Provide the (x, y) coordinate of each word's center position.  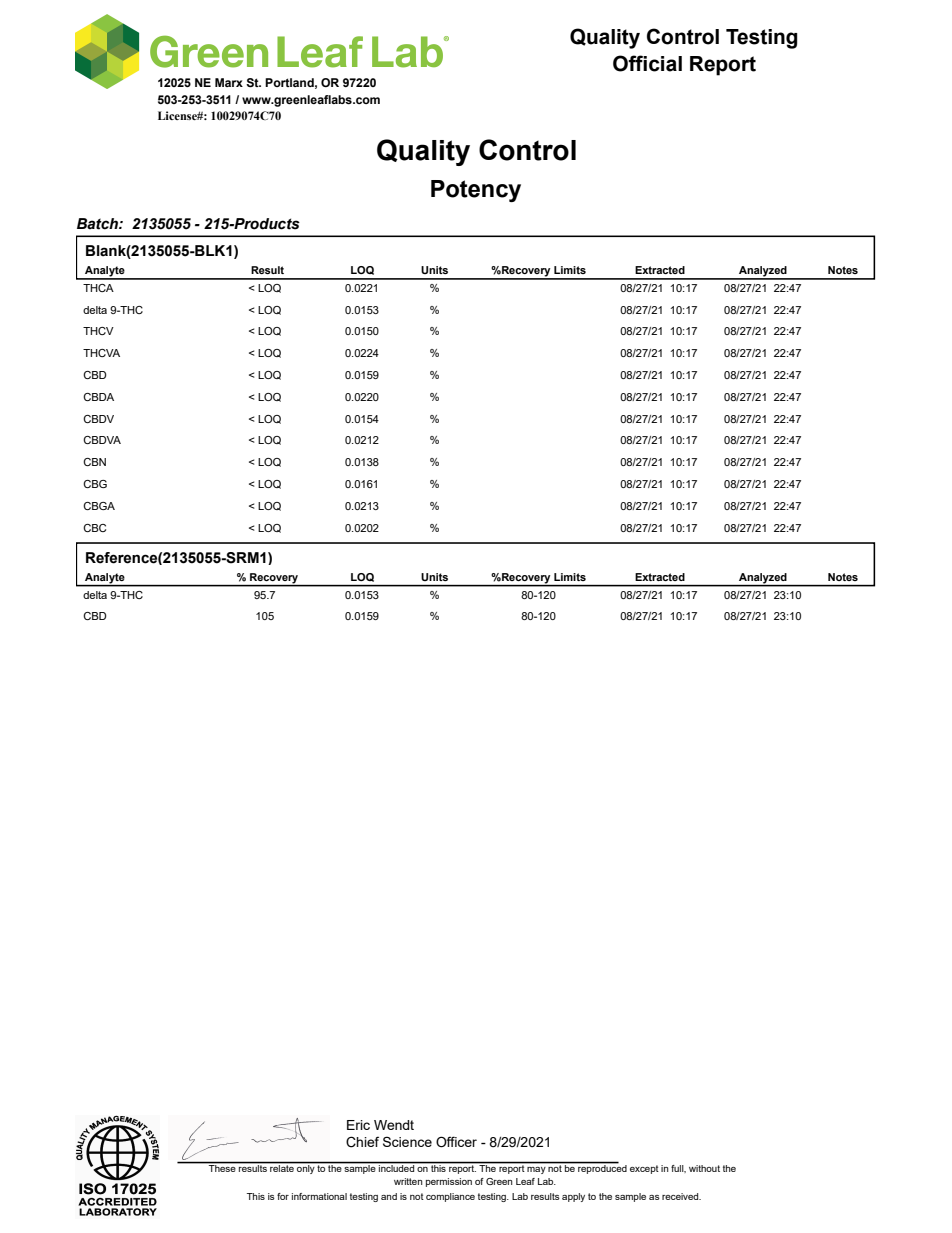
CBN (94, 462)
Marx (229, 82)
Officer (456, 1142)
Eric (358, 1125)
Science (407, 1141)
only (306, 1168)
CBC (94, 528)
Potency (476, 191)
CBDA (98, 397)
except (644, 1169)
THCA (98, 288)
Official (647, 63)
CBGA (99, 506)
